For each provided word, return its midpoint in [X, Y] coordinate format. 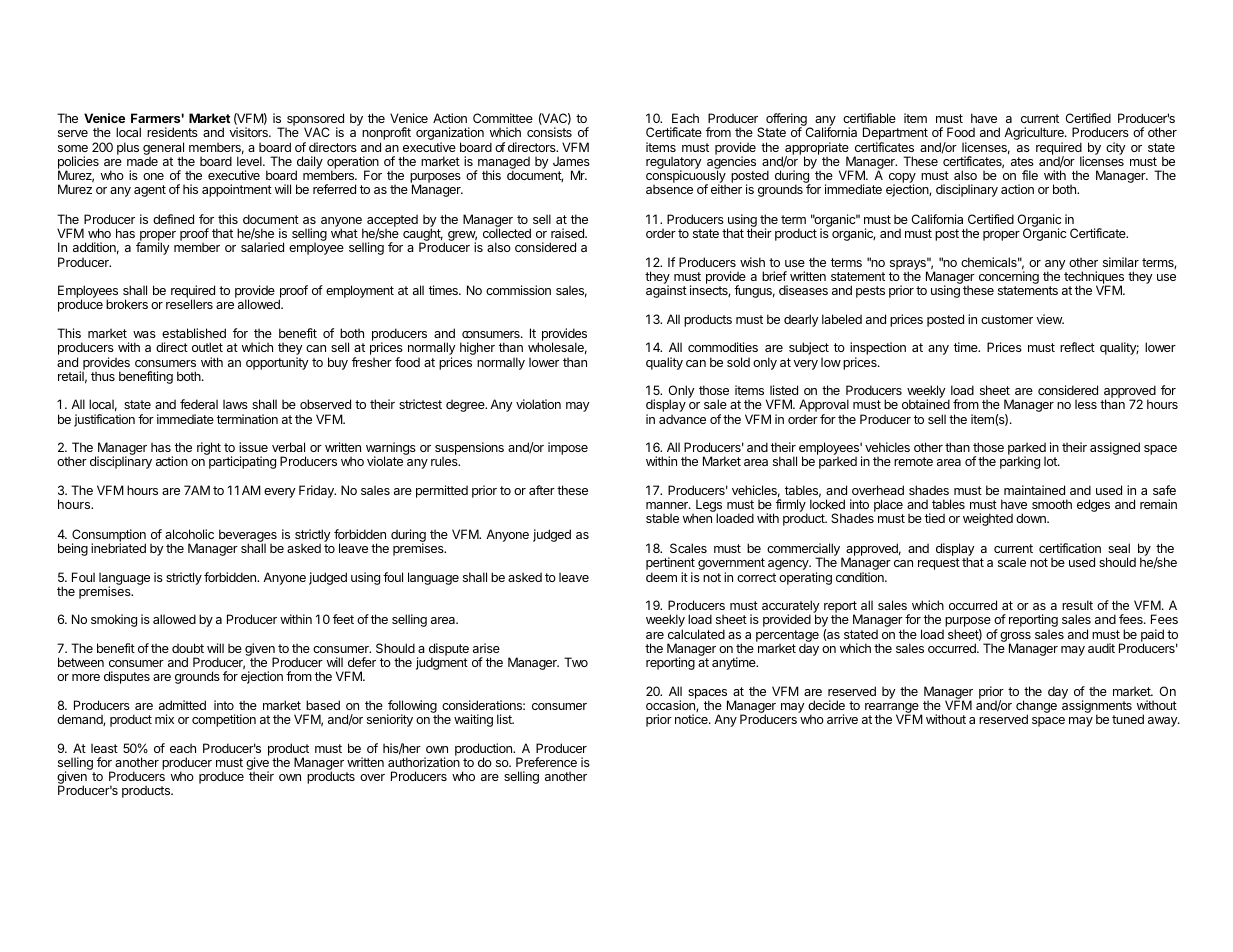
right [209, 448]
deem [661, 577]
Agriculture [1035, 135]
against [666, 290]
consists [549, 132]
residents [172, 132]
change [1036, 708]
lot [1051, 461]
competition [224, 720]
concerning [1009, 276]
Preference [546, 762]
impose [568, 448]
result [1077, 605]
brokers [127, 304]
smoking [114, 620]
